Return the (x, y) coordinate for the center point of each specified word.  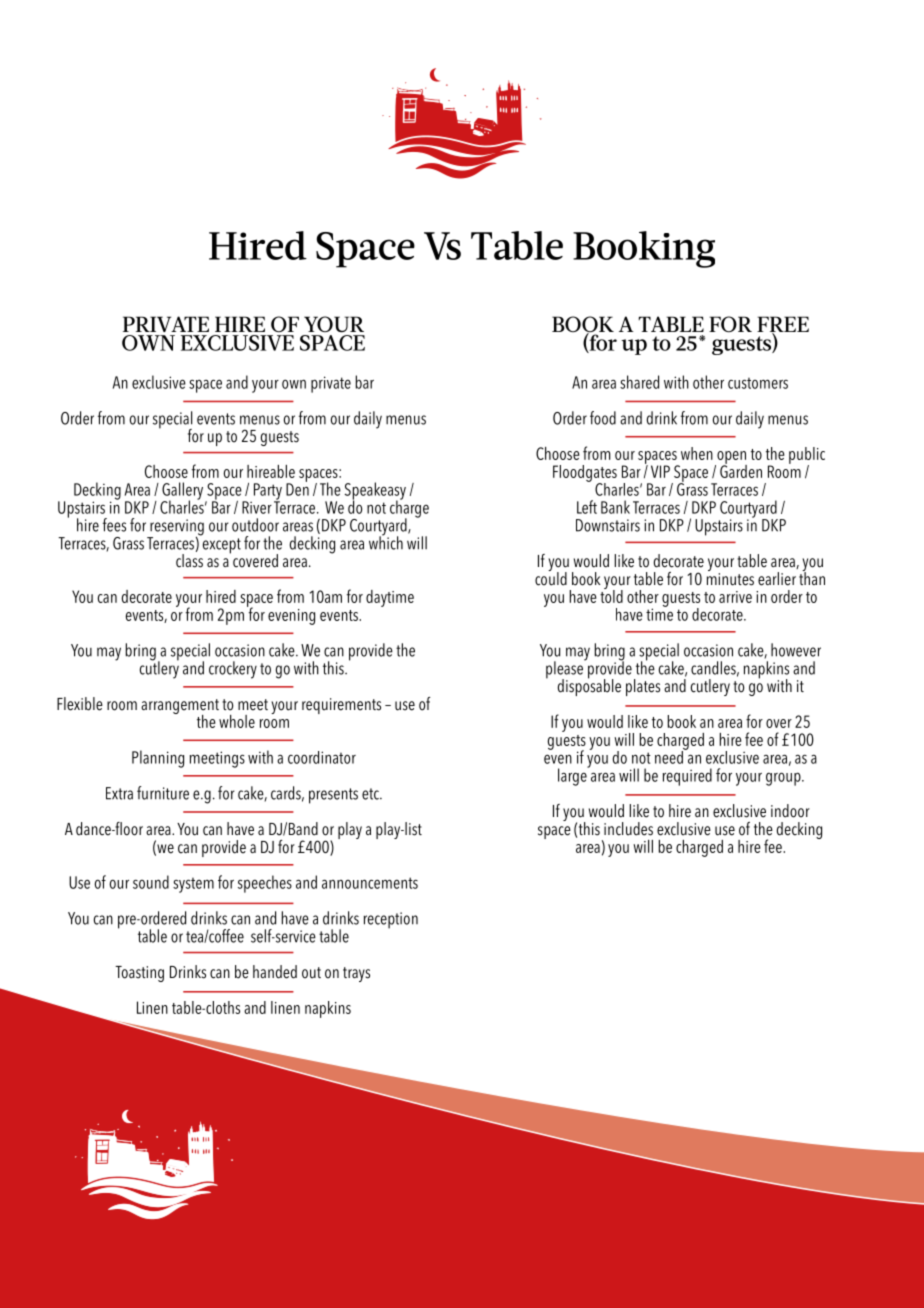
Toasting (139, 974)
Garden (741, 470)
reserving (176, 528)
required (687, 777)
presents (333, 796)
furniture (163, 793)
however (796, 650)
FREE (783, 325)
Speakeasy (375, 492)
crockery (233, 670)
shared (639, 382)
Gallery (184, 492)
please (565, 670)
